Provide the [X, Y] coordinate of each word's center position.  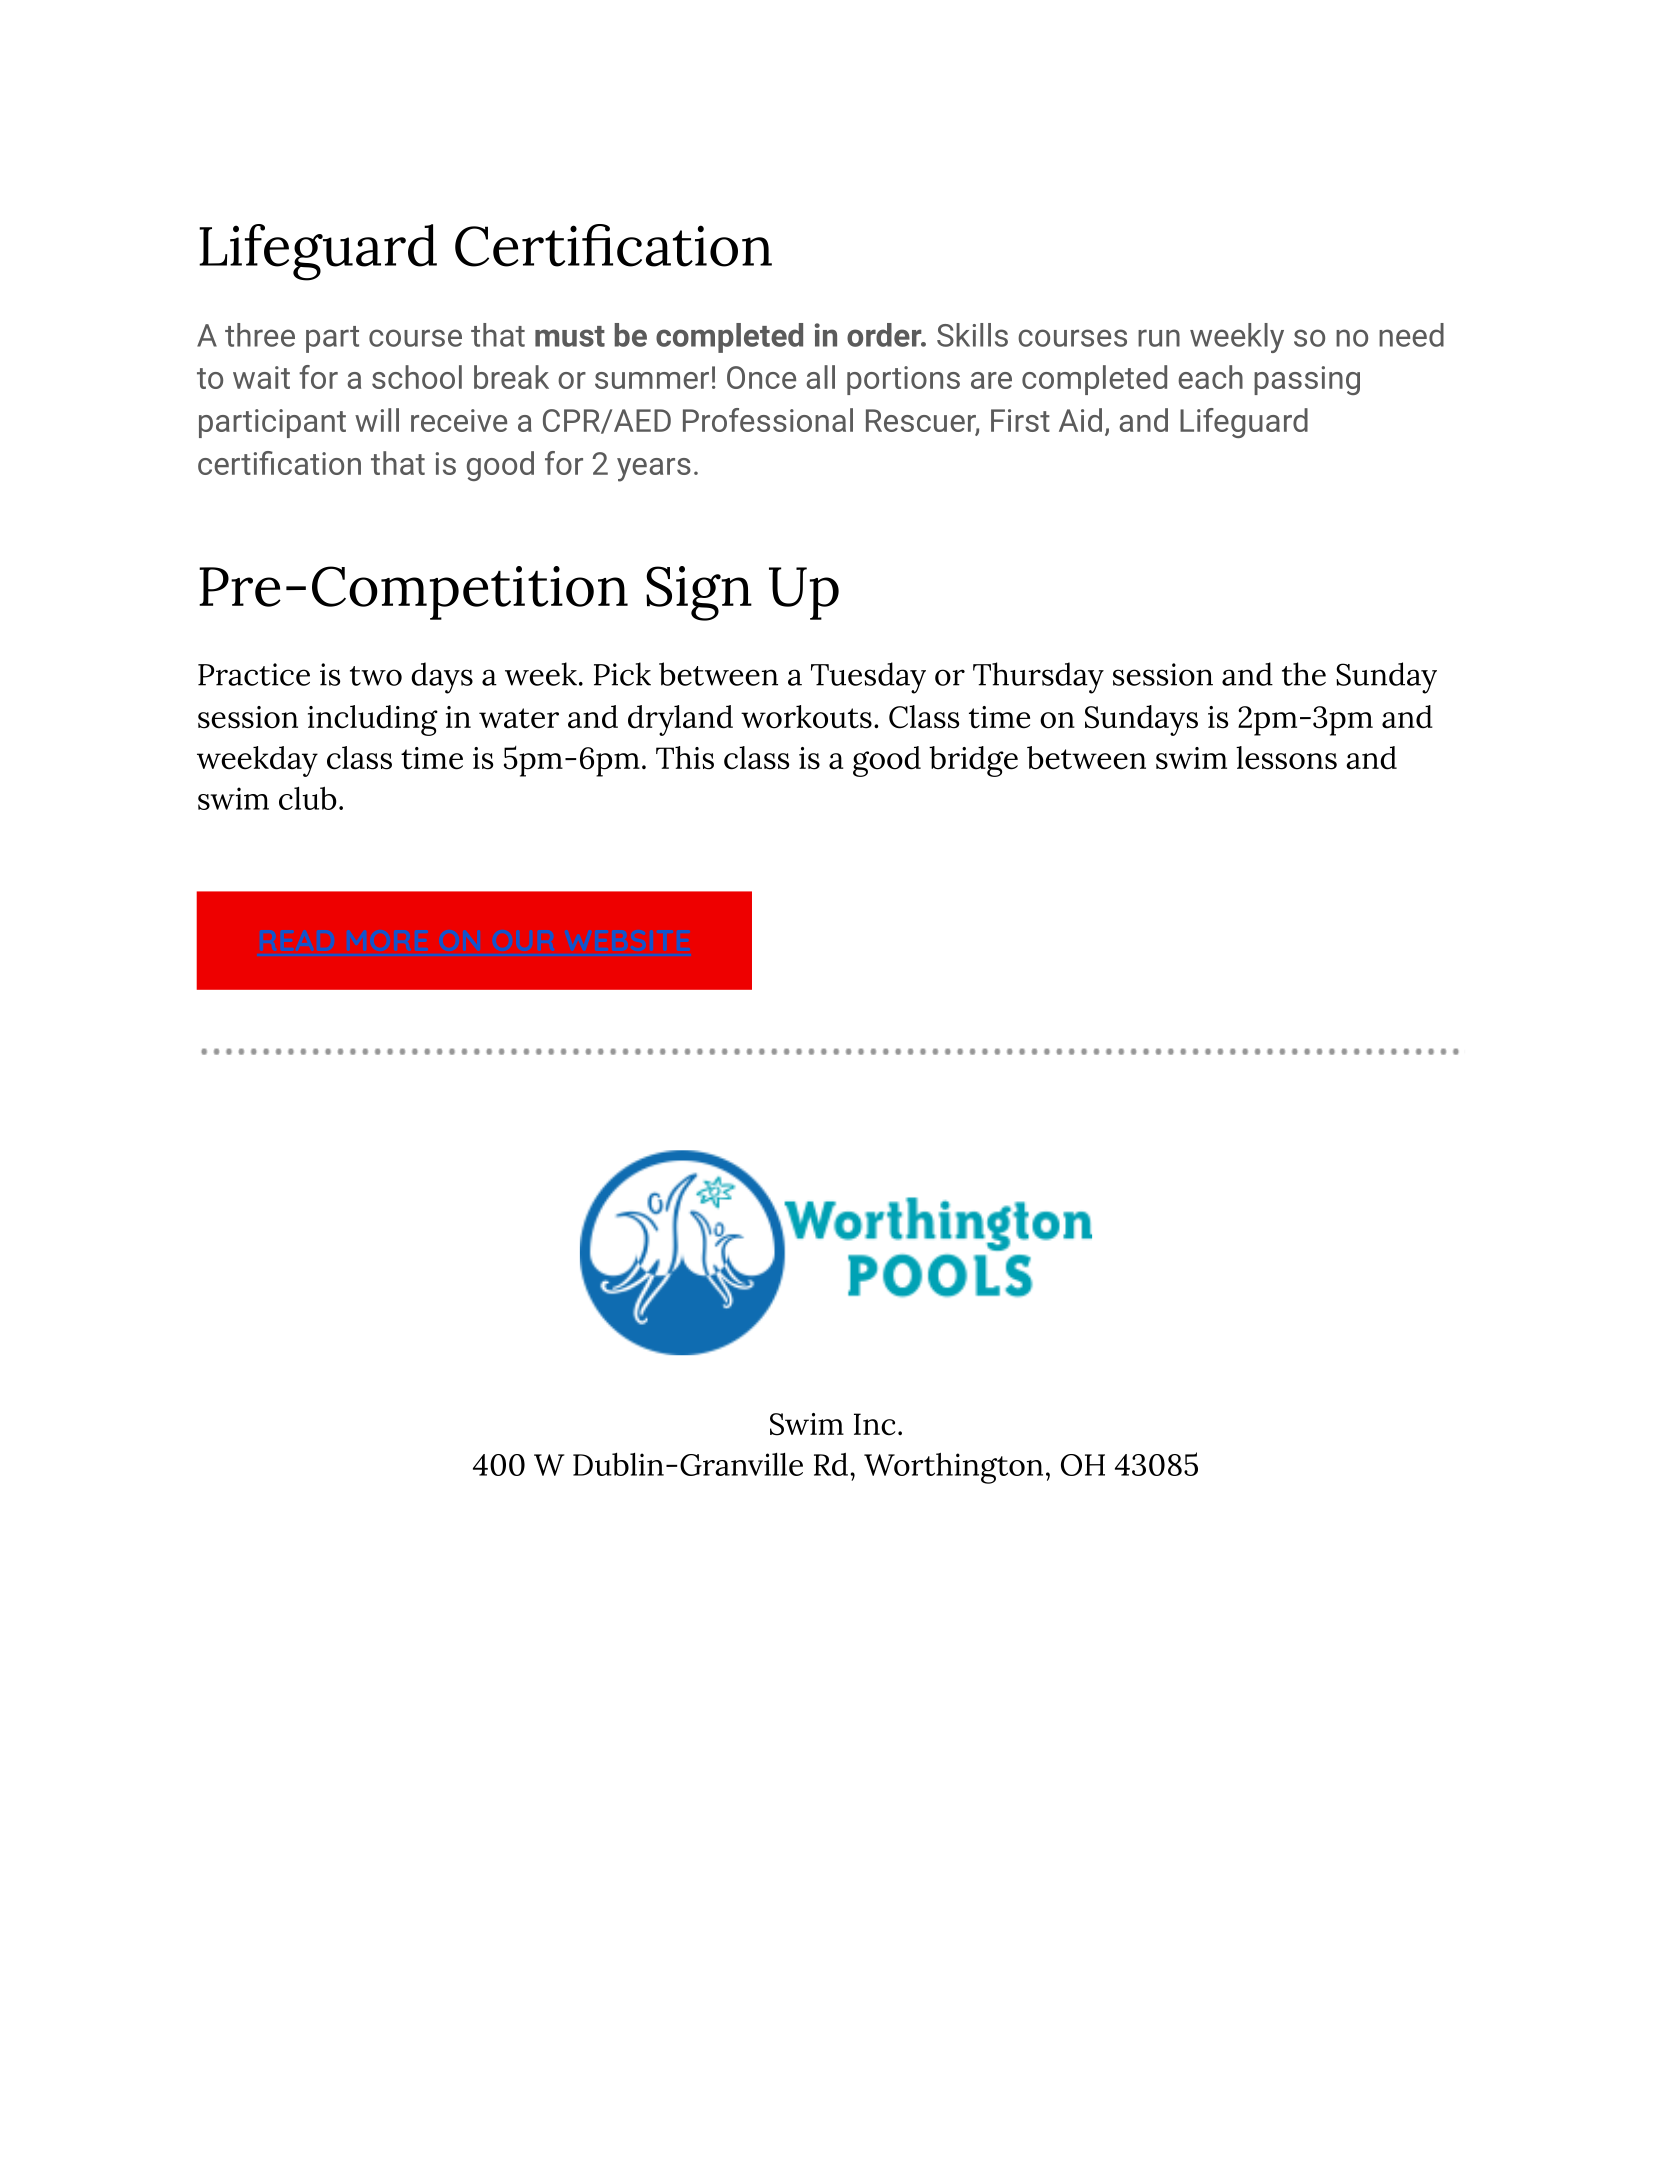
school [417, 377]
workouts [806, 717]
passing [1307, 380]
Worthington [953, 1468]
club [308, 798]
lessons [1286, 758]
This [685, 758]
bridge [973, 761]
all [821, 377]
